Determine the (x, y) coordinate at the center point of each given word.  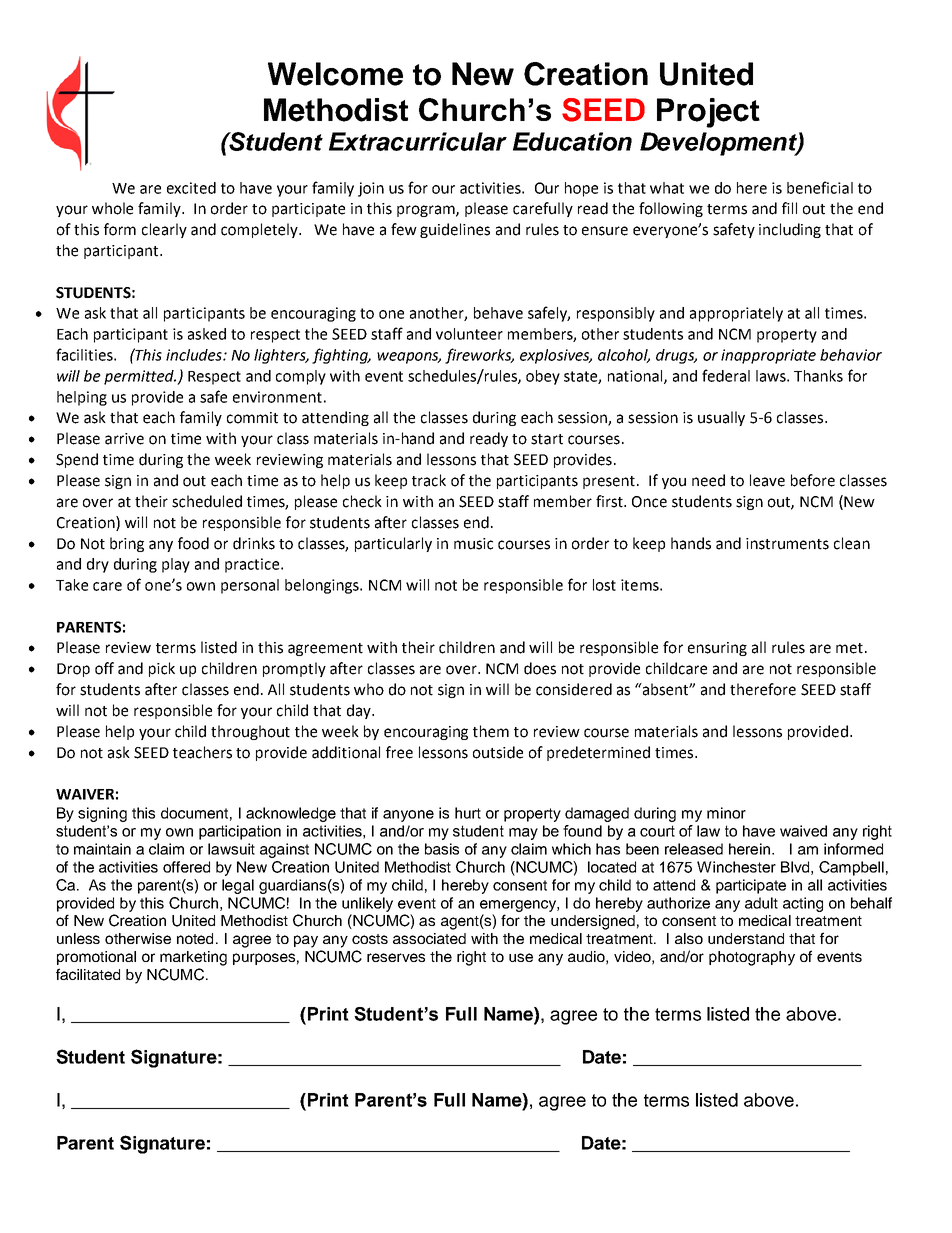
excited (191, 188)
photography (752, 958)
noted (195, 938)
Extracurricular (418, 141)
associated (429, 938)
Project (708, 113)
